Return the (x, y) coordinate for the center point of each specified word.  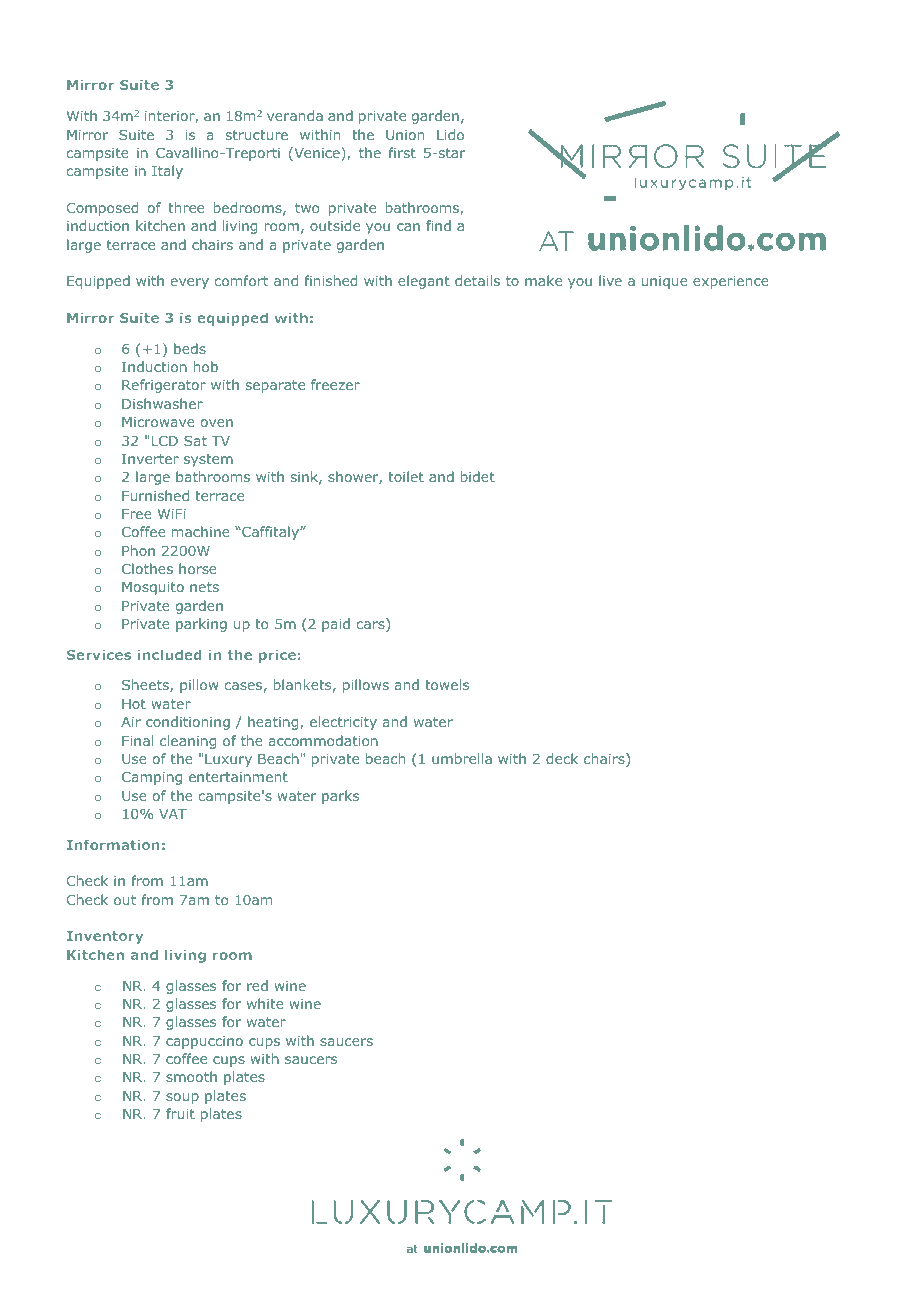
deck (562, 758)
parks (340, 797)
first (402, 152)
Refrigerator (164, 386)
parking (201, 625)
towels (447, 684)
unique (664, 282)
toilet (406, 476)
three (186, 207)
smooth (191, 1076)
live (610, 280)
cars (372, 626)
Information (113, 844)
